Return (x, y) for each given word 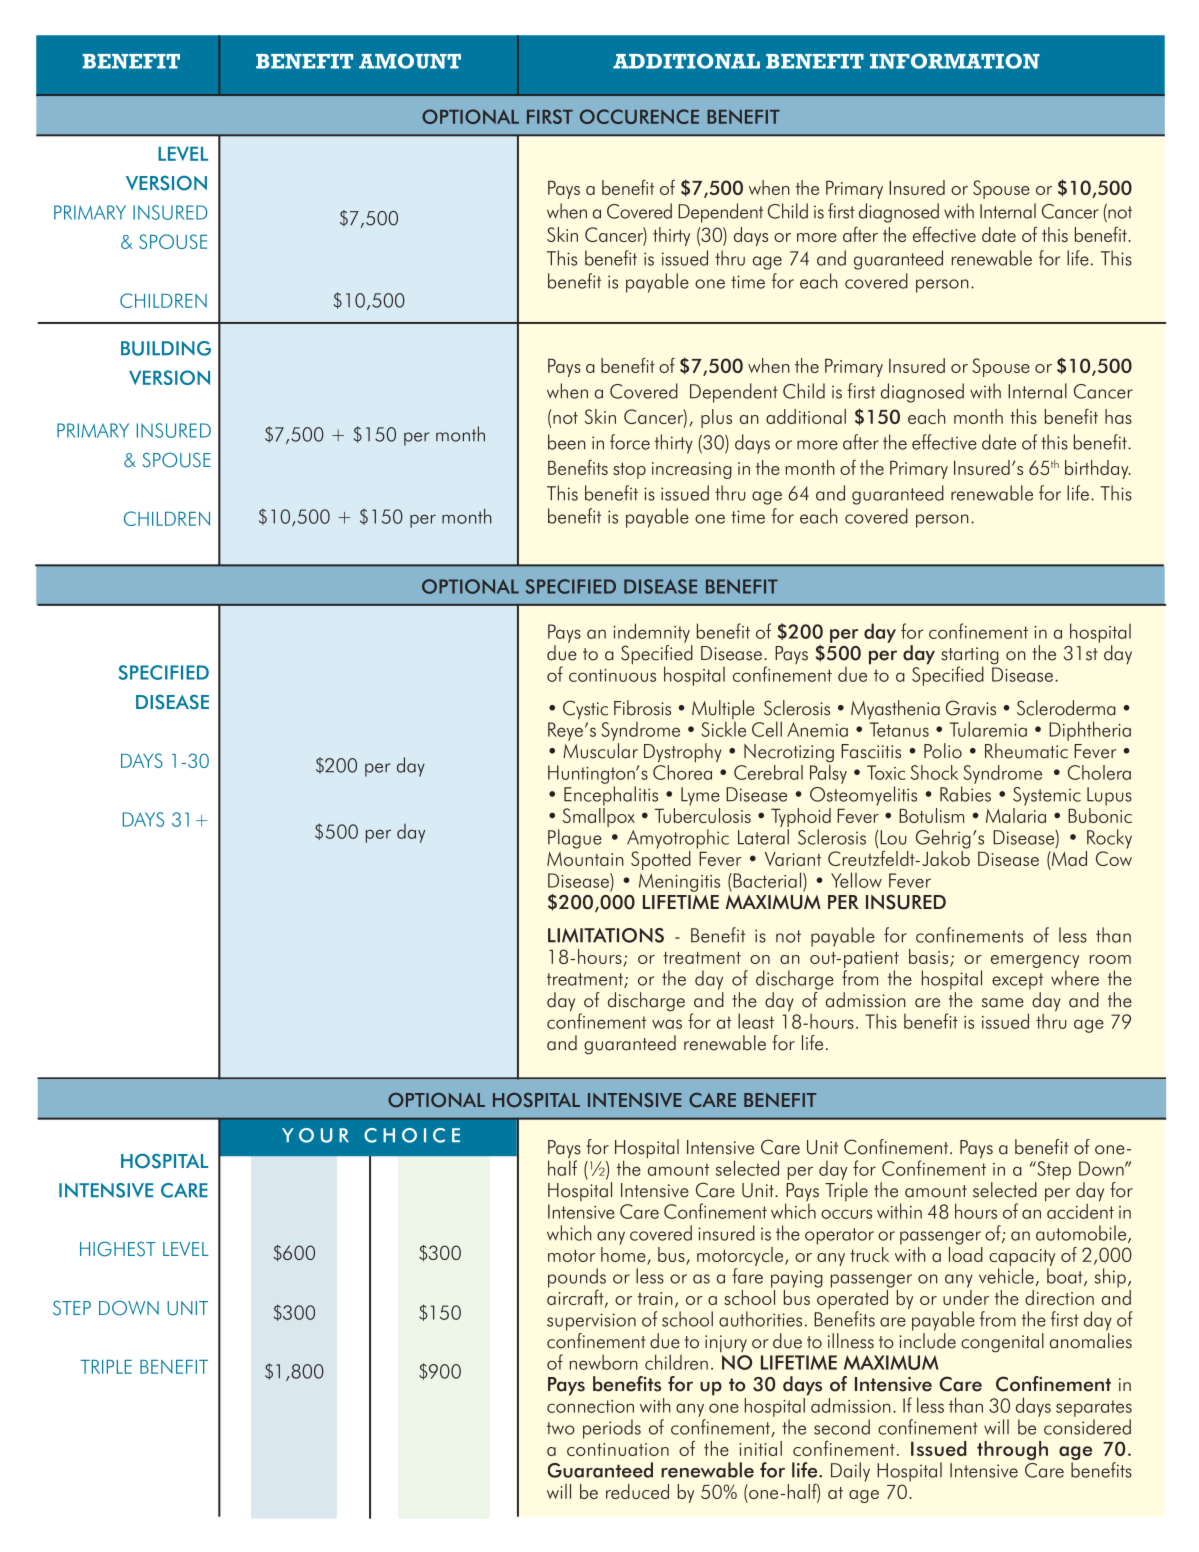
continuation (618, 1449)
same (1003, 1003)
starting (970, 657)
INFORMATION (955, 61)
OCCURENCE (639, 116)
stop (629, 471)
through (1012, 1450)
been (567, 442)
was (667, 1024)
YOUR (315, 1135)
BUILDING (166, 348)
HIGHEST (118, 1249)
